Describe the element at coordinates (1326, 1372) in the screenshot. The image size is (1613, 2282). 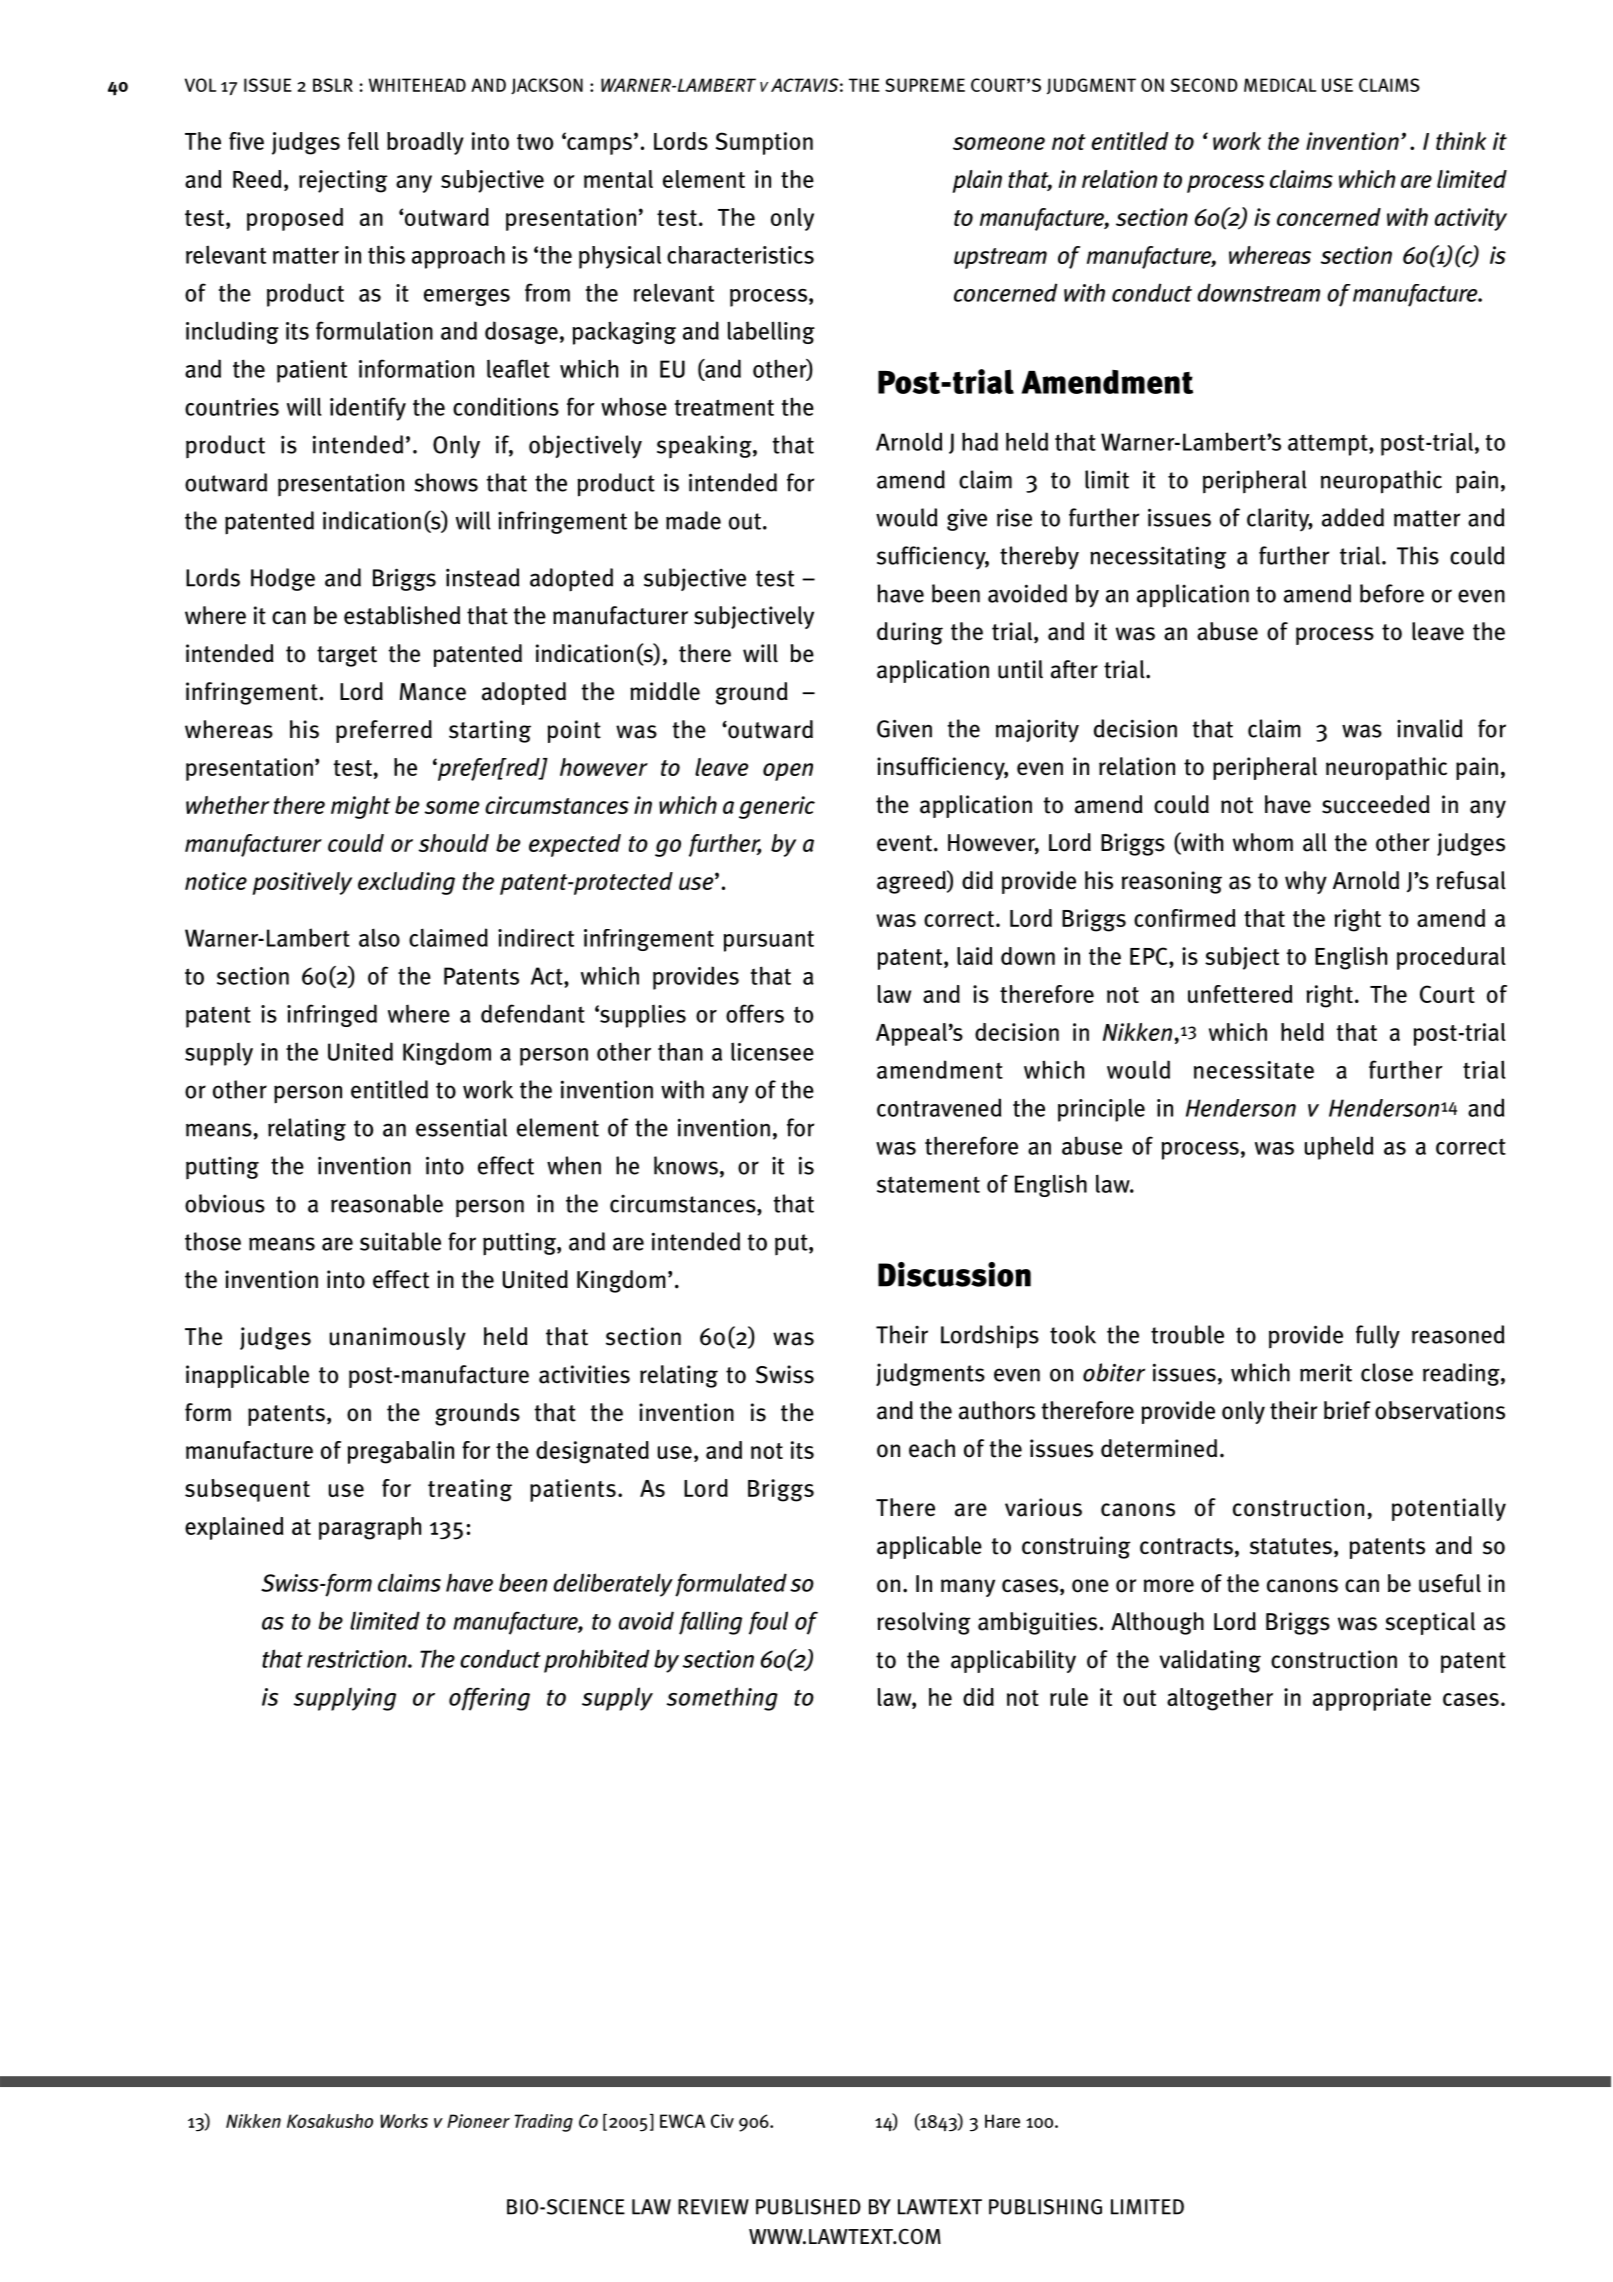
I see `merit` at that location.
